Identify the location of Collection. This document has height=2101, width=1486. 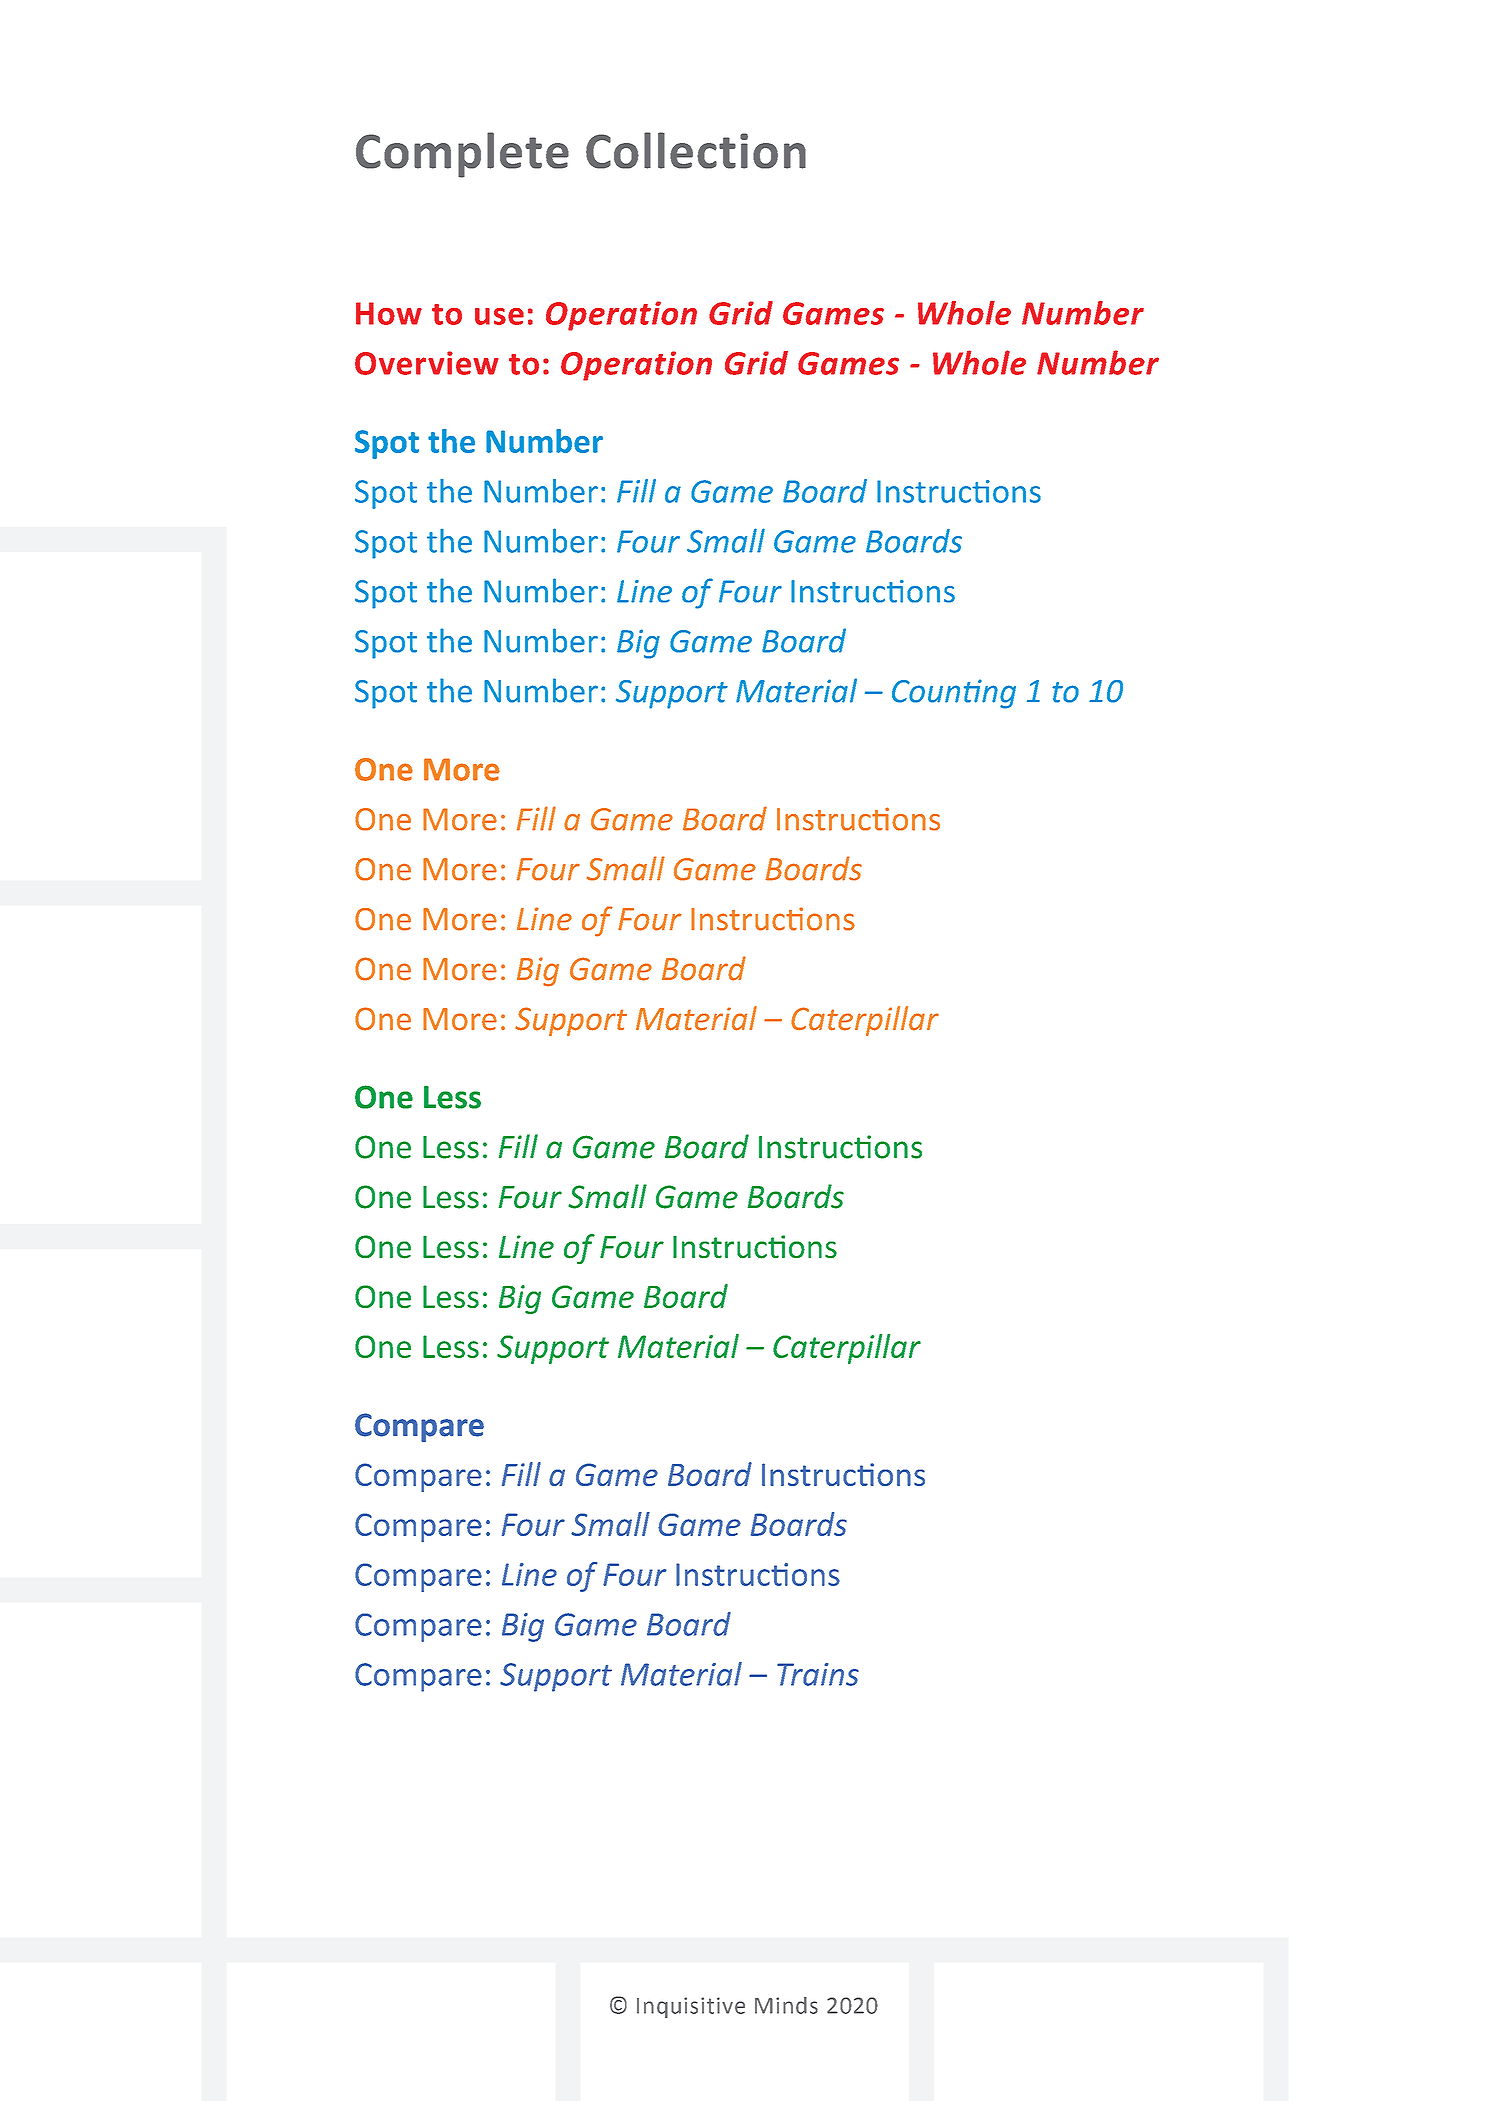
(696, 150).
